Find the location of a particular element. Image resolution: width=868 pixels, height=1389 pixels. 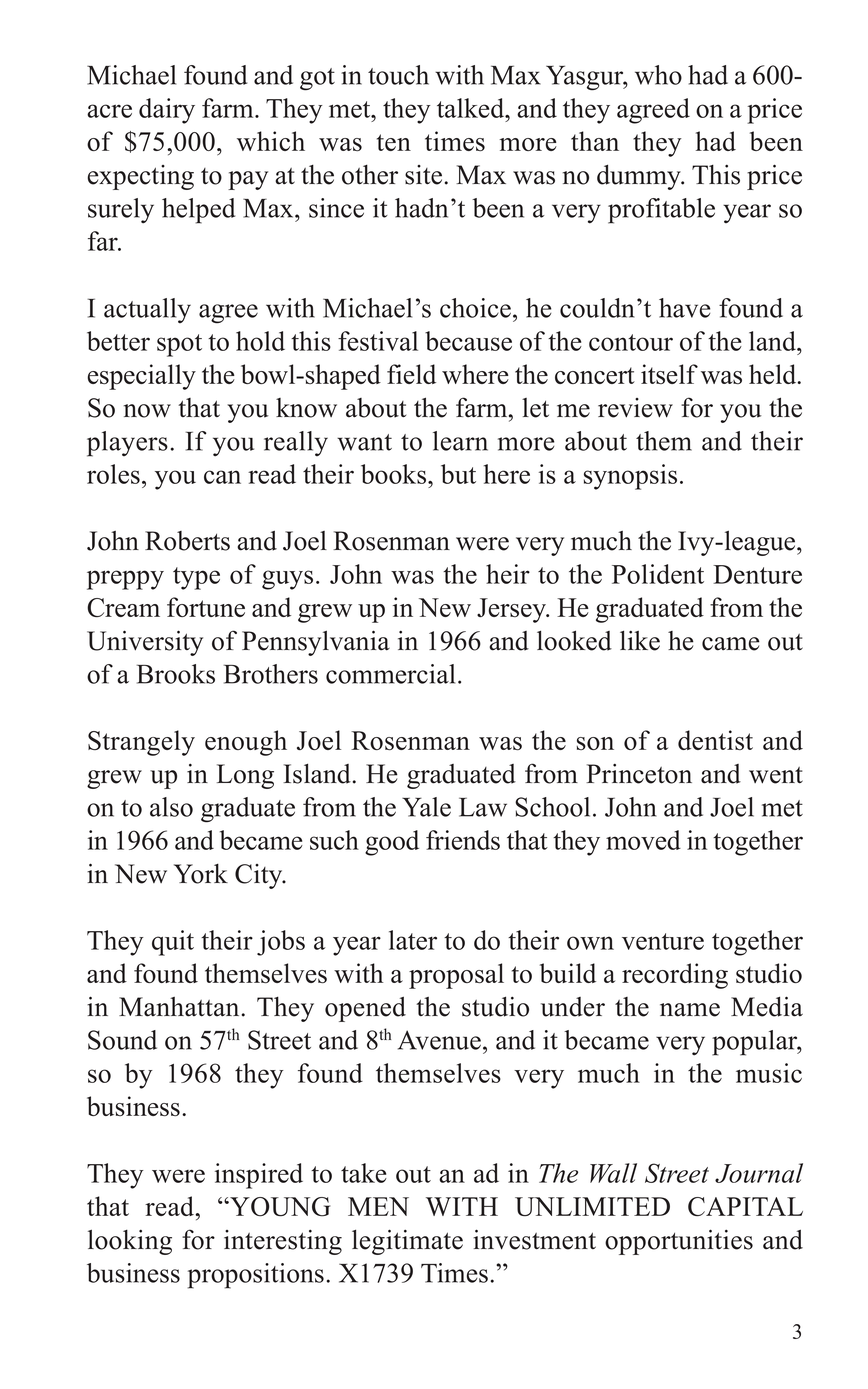

opportunities is located at coordinates (679, 1242).
